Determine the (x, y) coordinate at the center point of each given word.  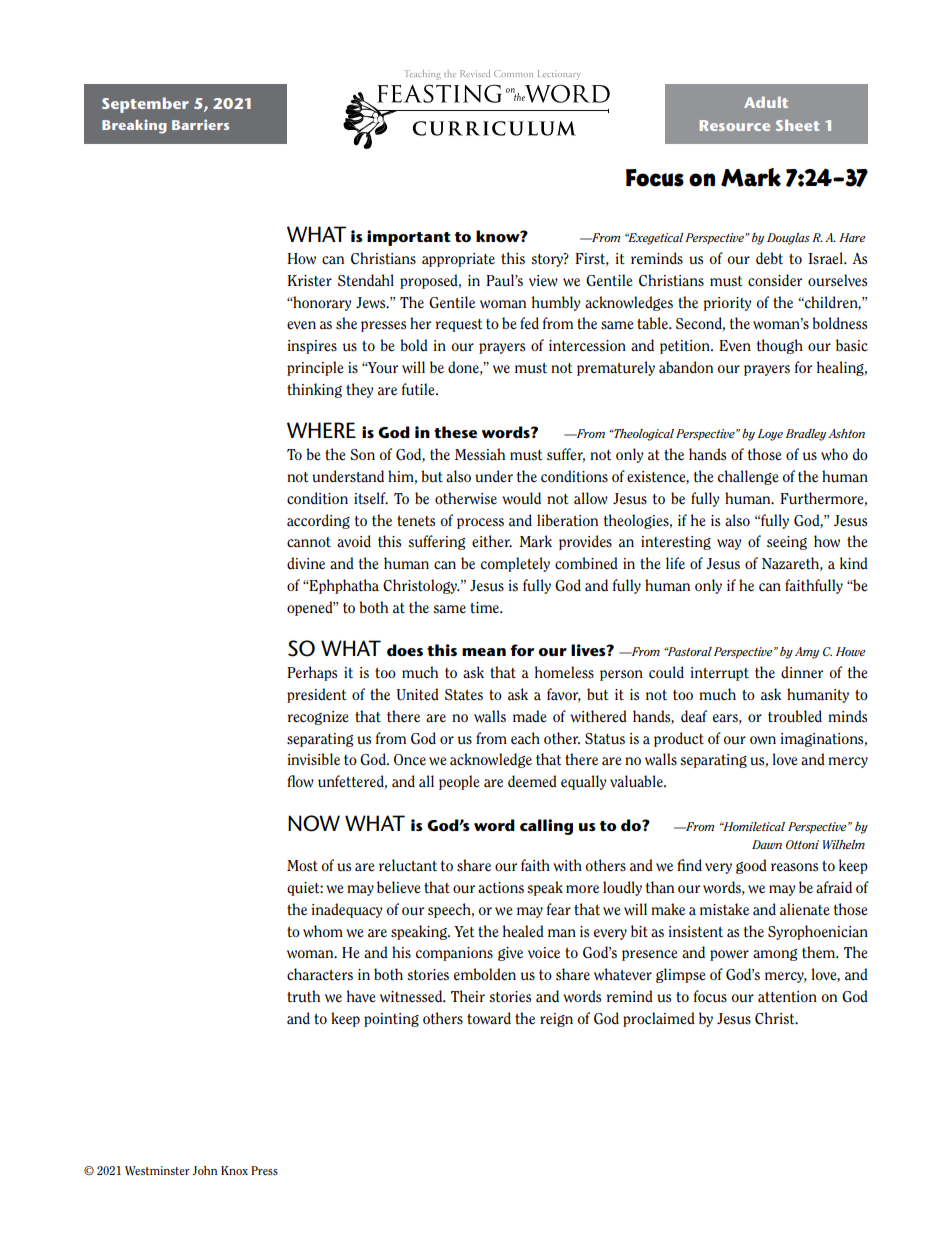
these (455, 432)
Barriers (200, 124)
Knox (234, 1170)
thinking (314, 390)
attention (787, 997)
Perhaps (312, 673)
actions (501, 888)
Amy (807, 653)
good (751, 866)
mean (484, 652)
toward (489, 1018)
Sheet (798, 125)
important (409, 238)
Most (302, 866)
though (780, 346)
